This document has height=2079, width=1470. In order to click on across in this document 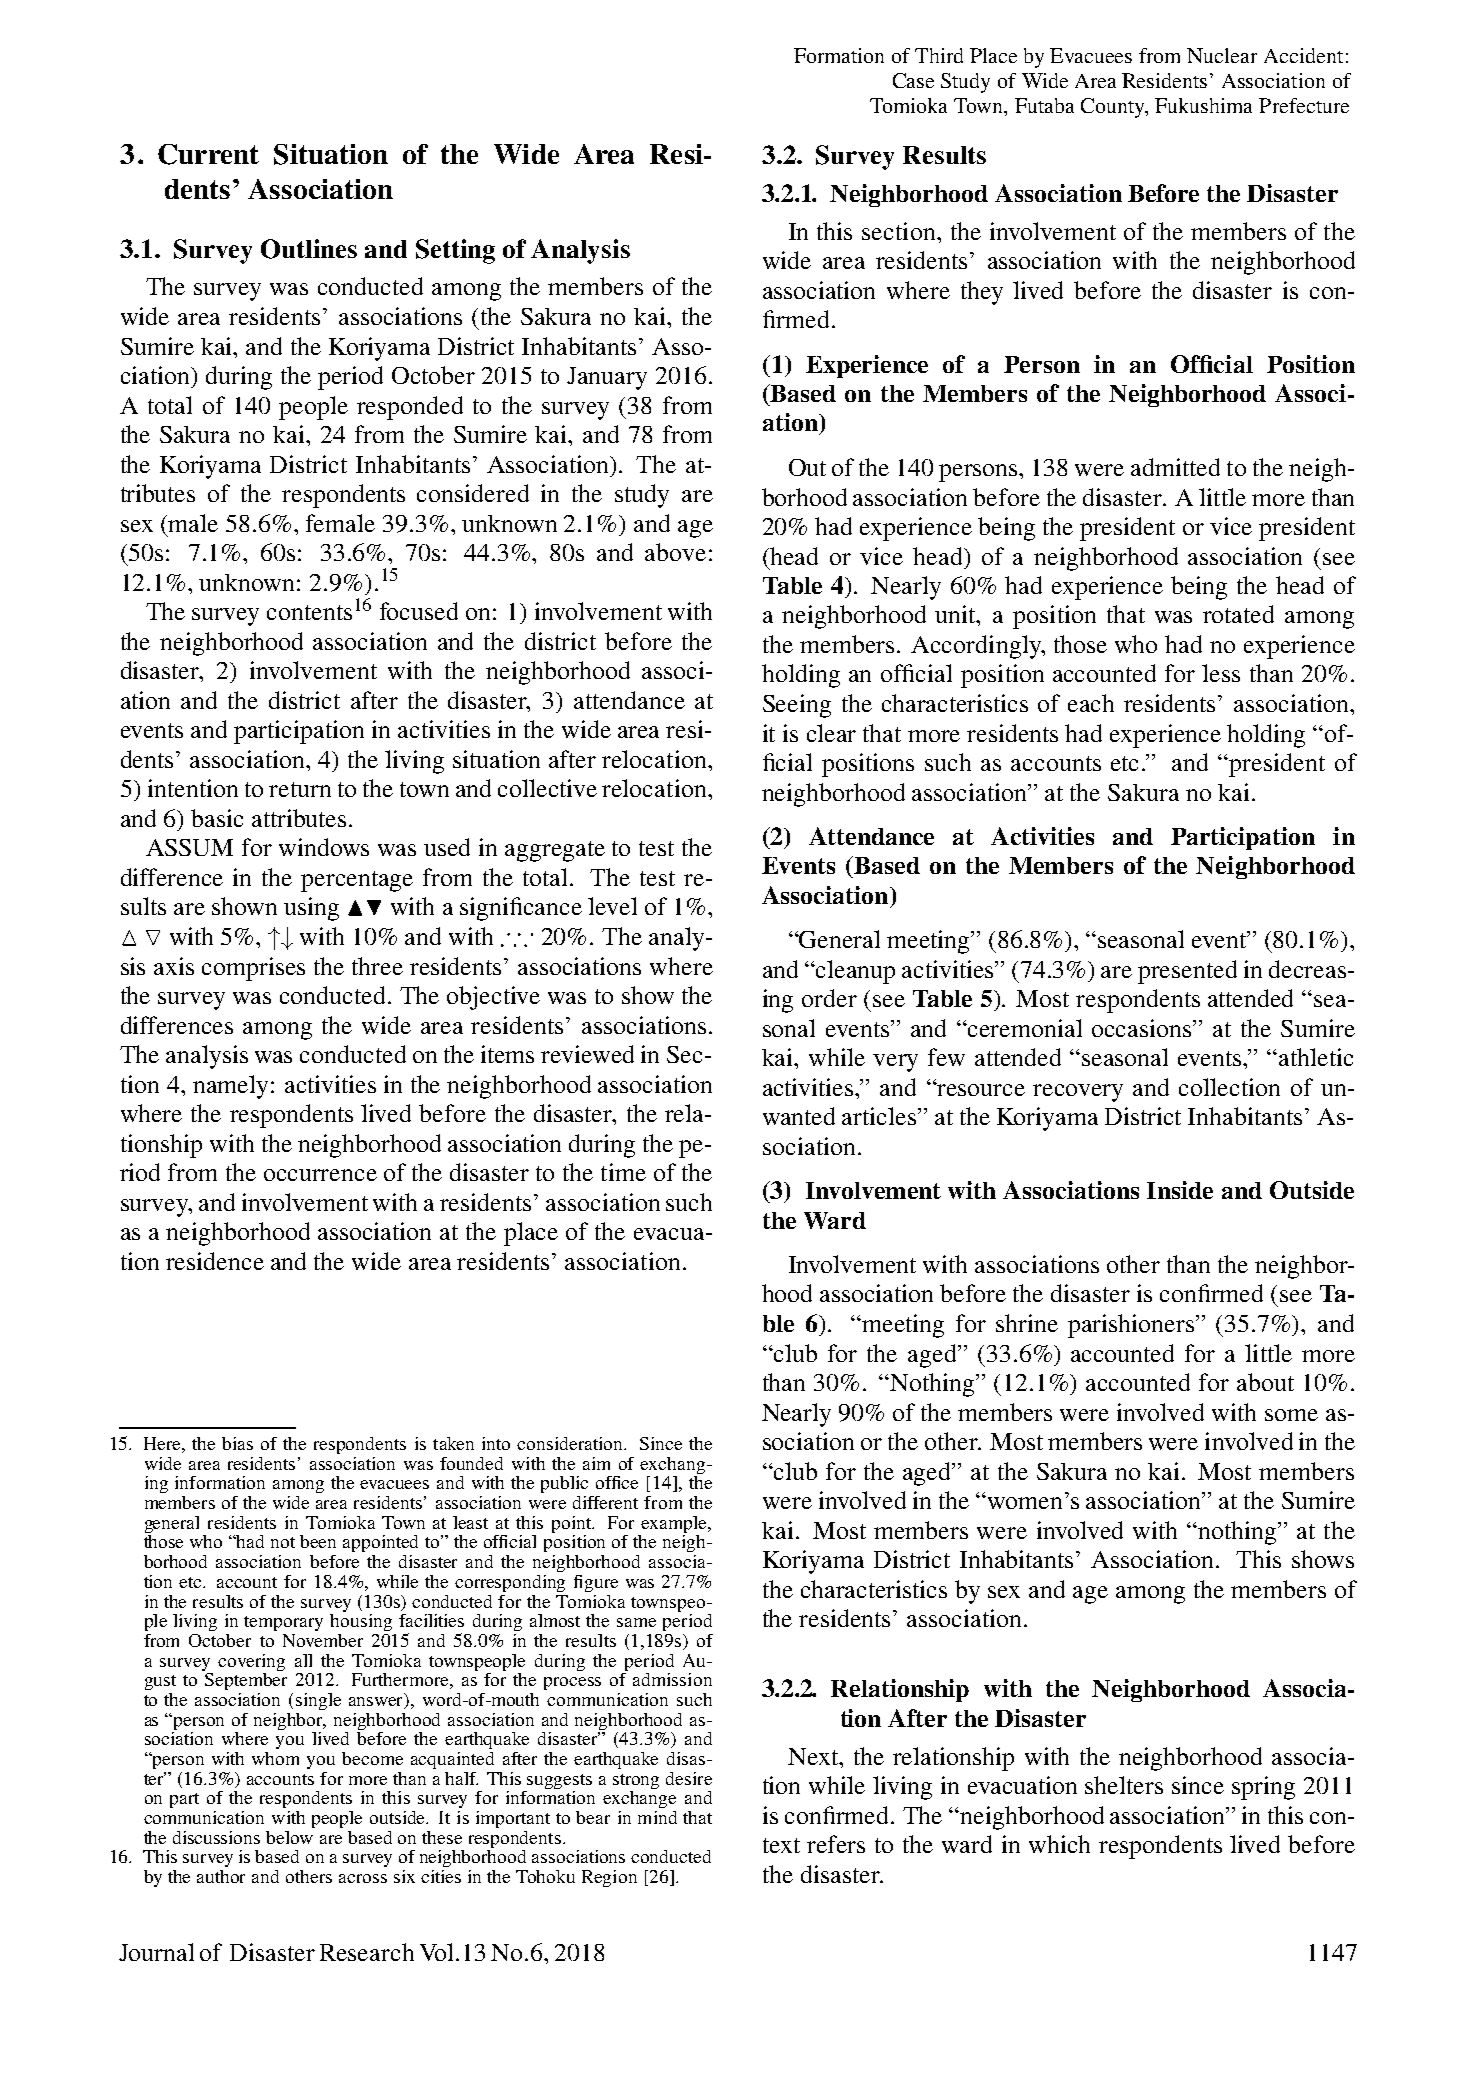, I will do `click(363, 1878)`.
